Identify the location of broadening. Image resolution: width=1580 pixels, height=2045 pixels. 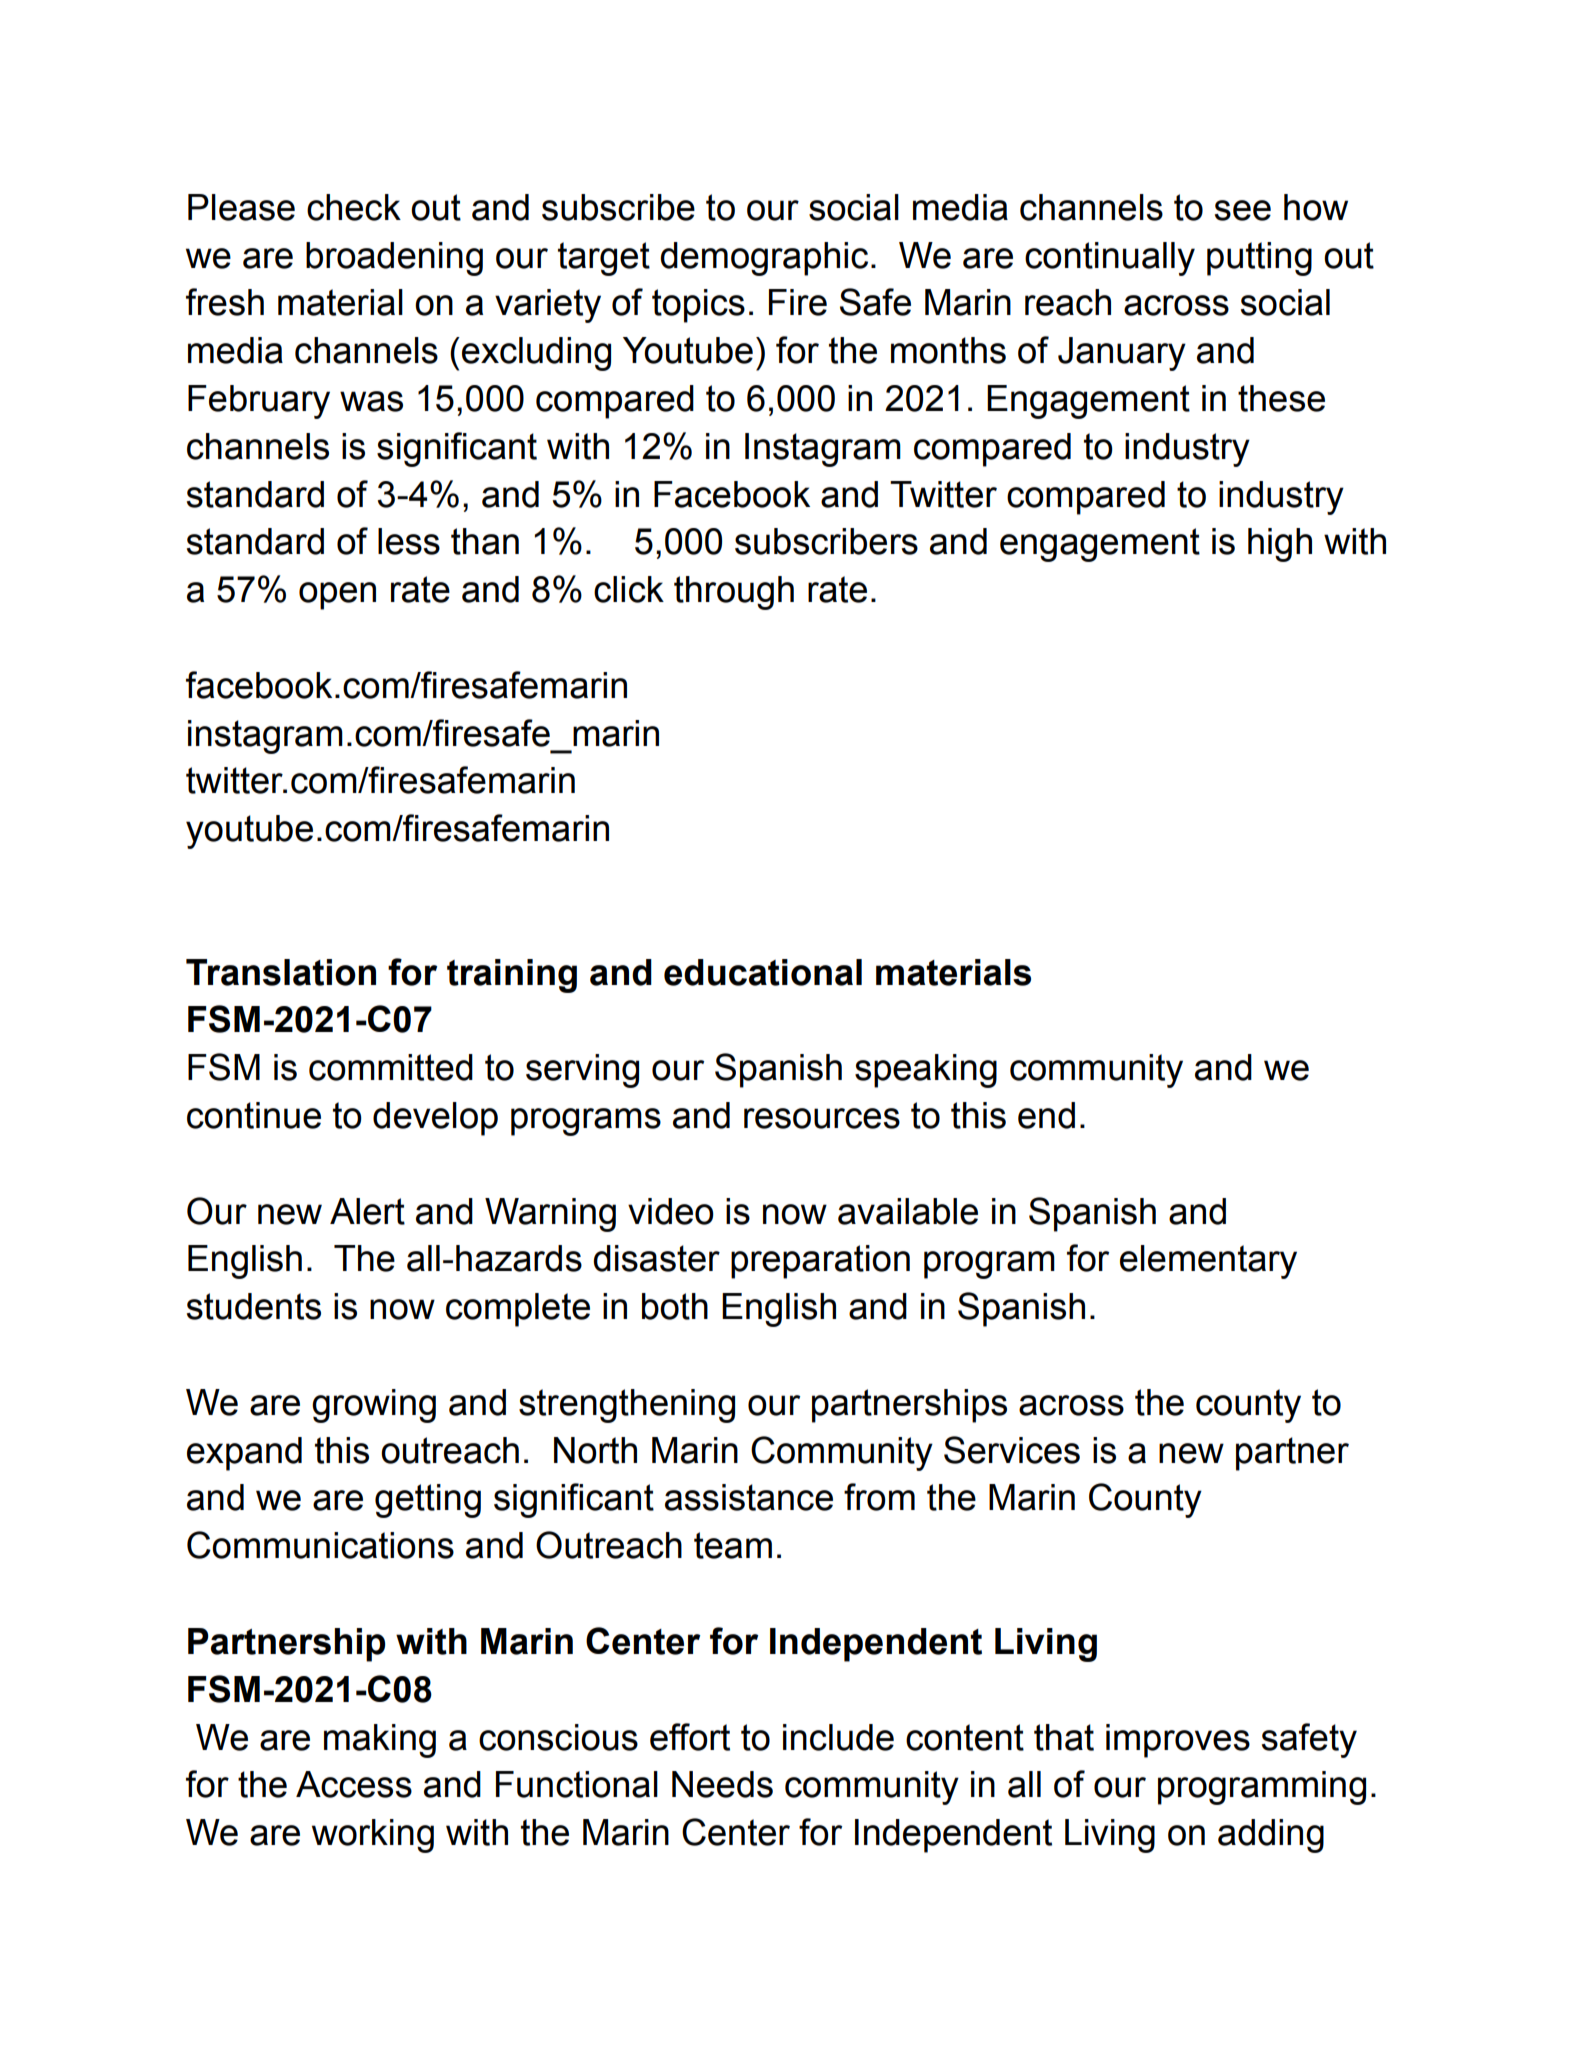
(394, 259).
